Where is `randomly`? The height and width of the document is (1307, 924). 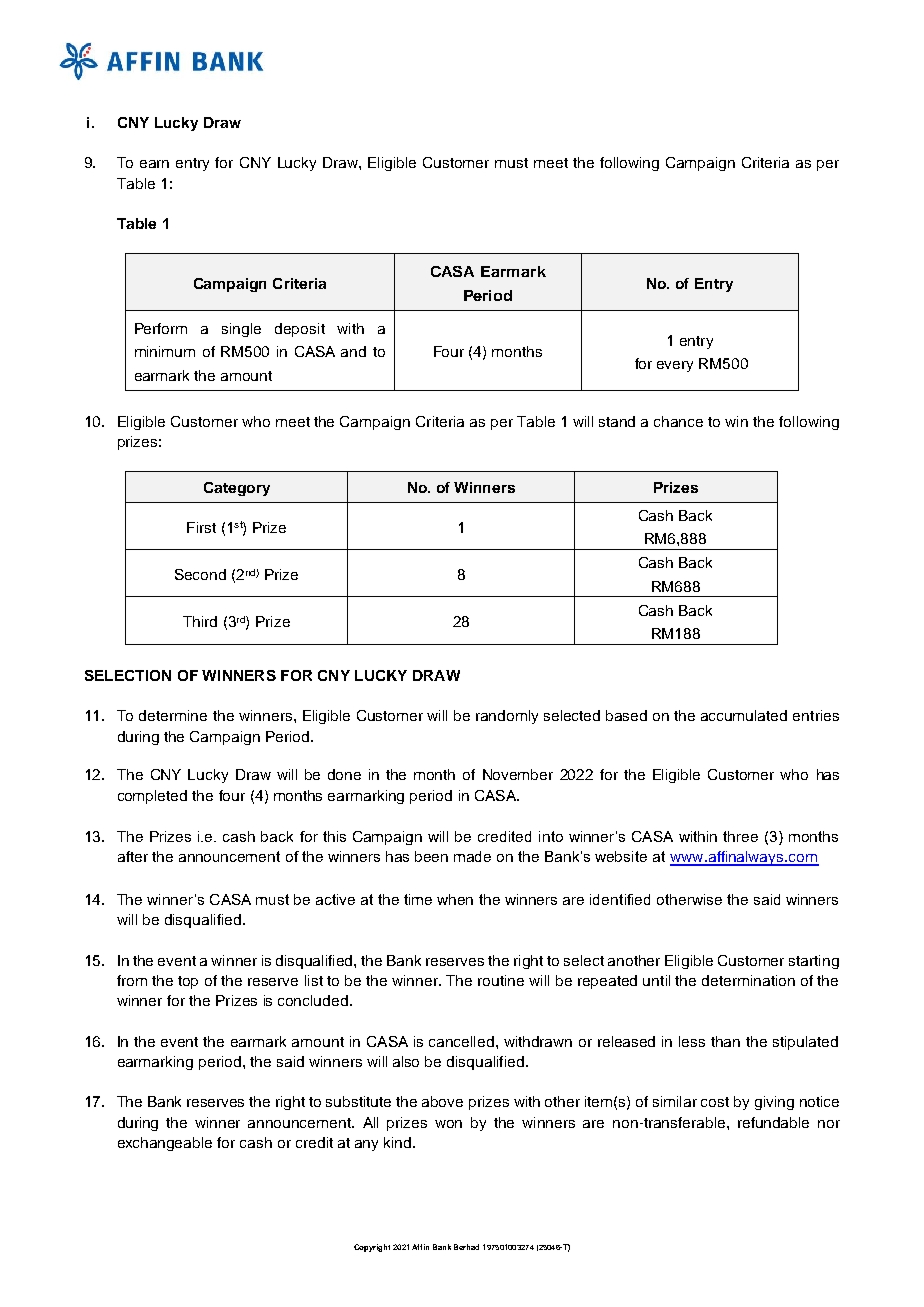
randomly is located at coordinates (507, 717).
